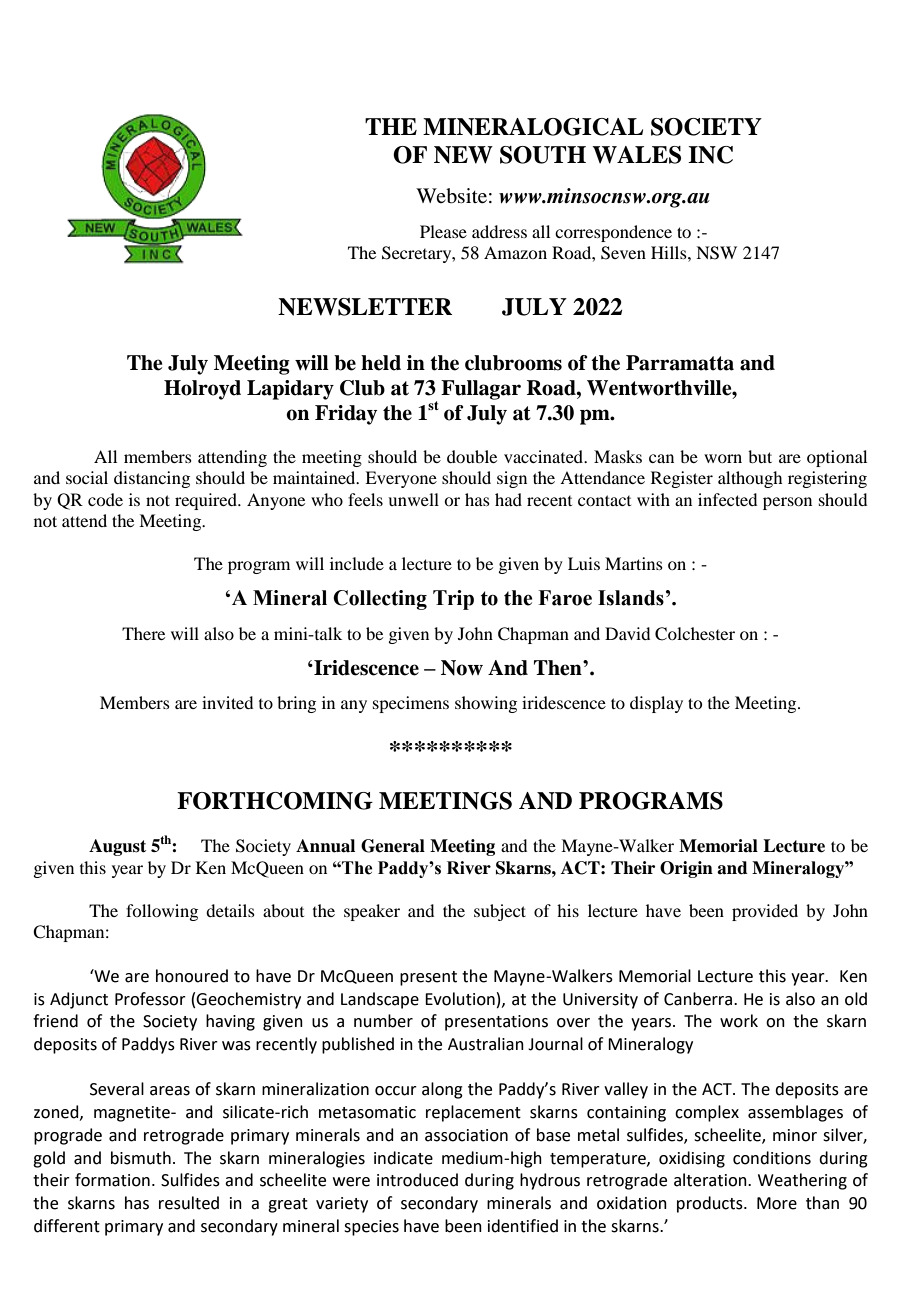  Describe the element at coordinates (686, 869) in the document. I see `Origin` at that location.
